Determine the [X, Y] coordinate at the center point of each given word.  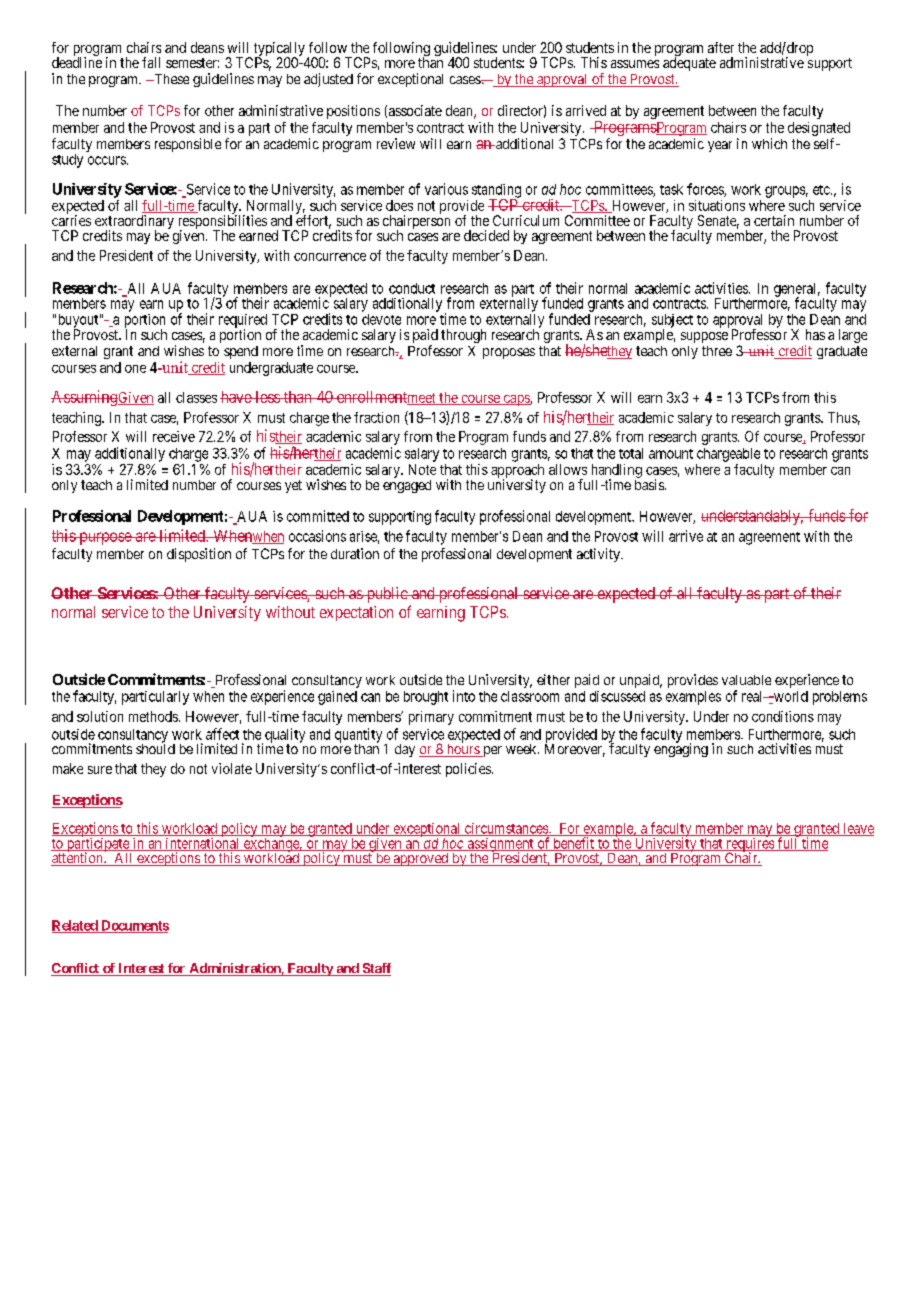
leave [857, 829]
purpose [105, 538]
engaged [407, 486]
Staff [375, 969]
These [170, 79]
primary [431, 718]
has [815, 334]
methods [153, 716]
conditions [783, 716]
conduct [412, 288]
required [243, 322]
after [721, 47]
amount [671, 454]
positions [353, 112]
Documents [134, 926]
